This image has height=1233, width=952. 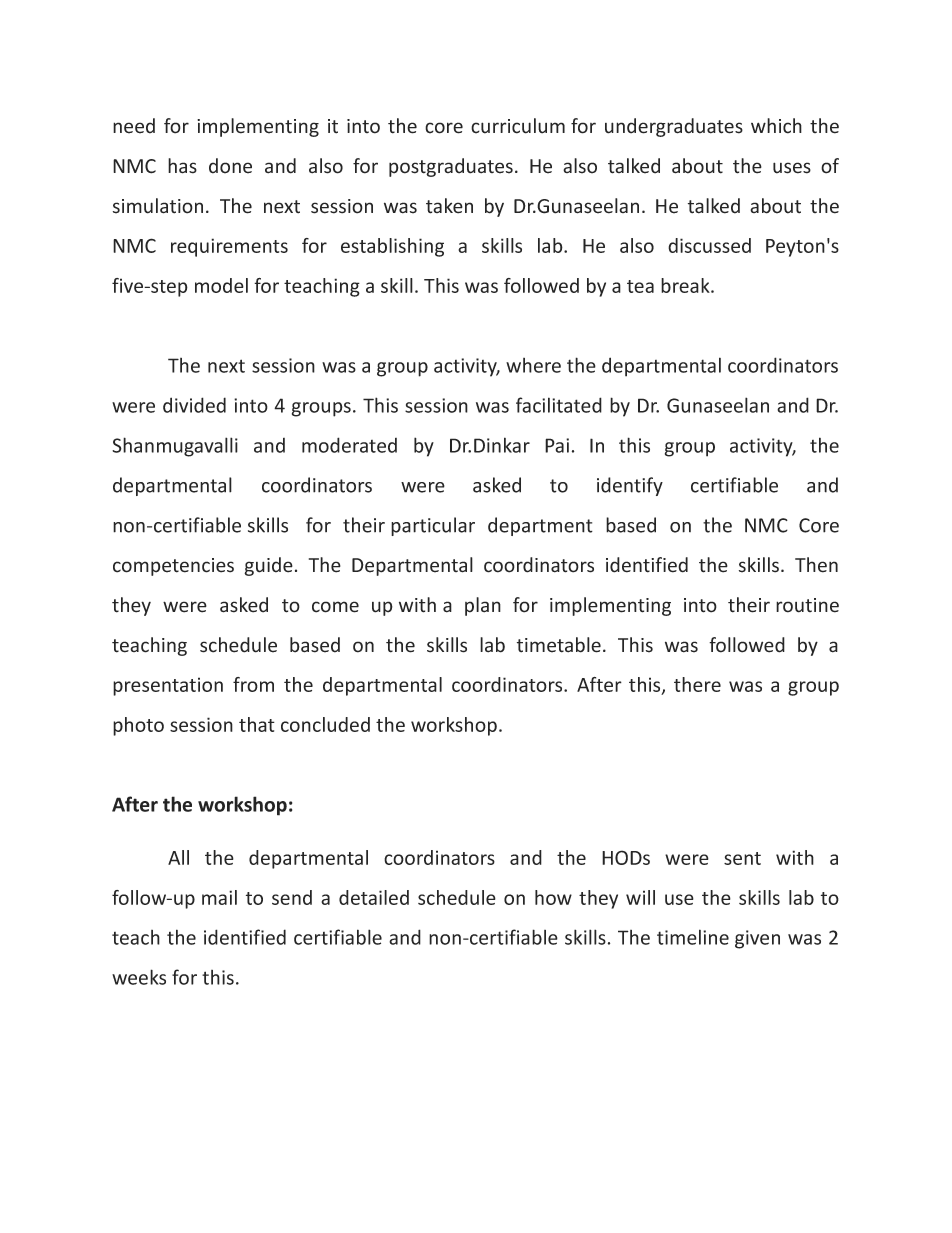 What do you see at coordinates (518, 126) in the image?
I see `curriculum` at bounding box center [518, 126].
